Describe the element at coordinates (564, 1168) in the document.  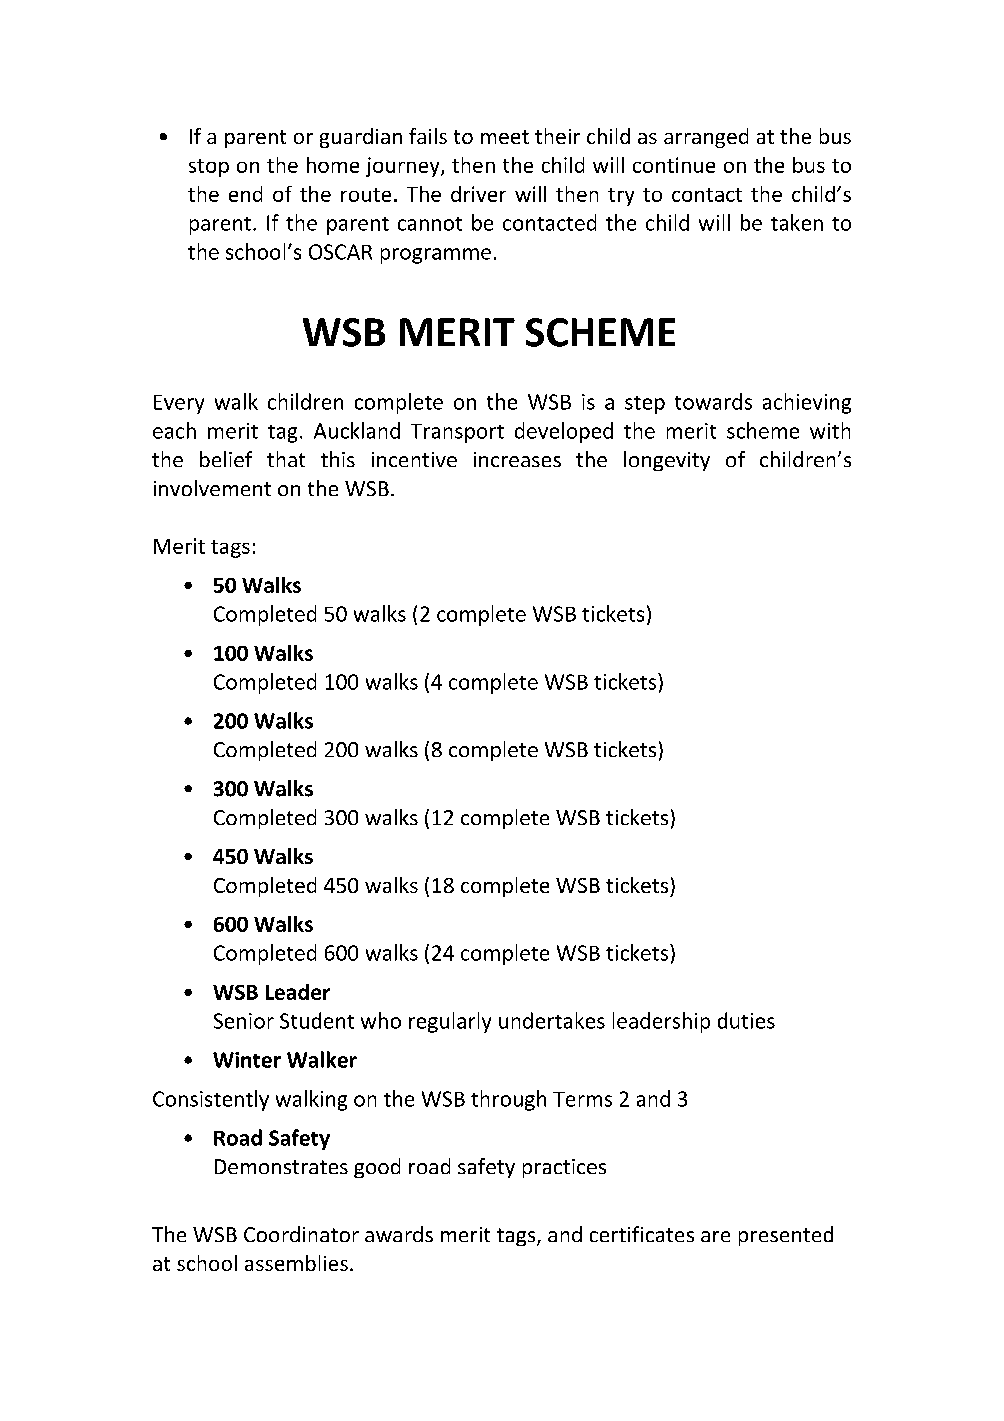
I see `practices` at that location.
